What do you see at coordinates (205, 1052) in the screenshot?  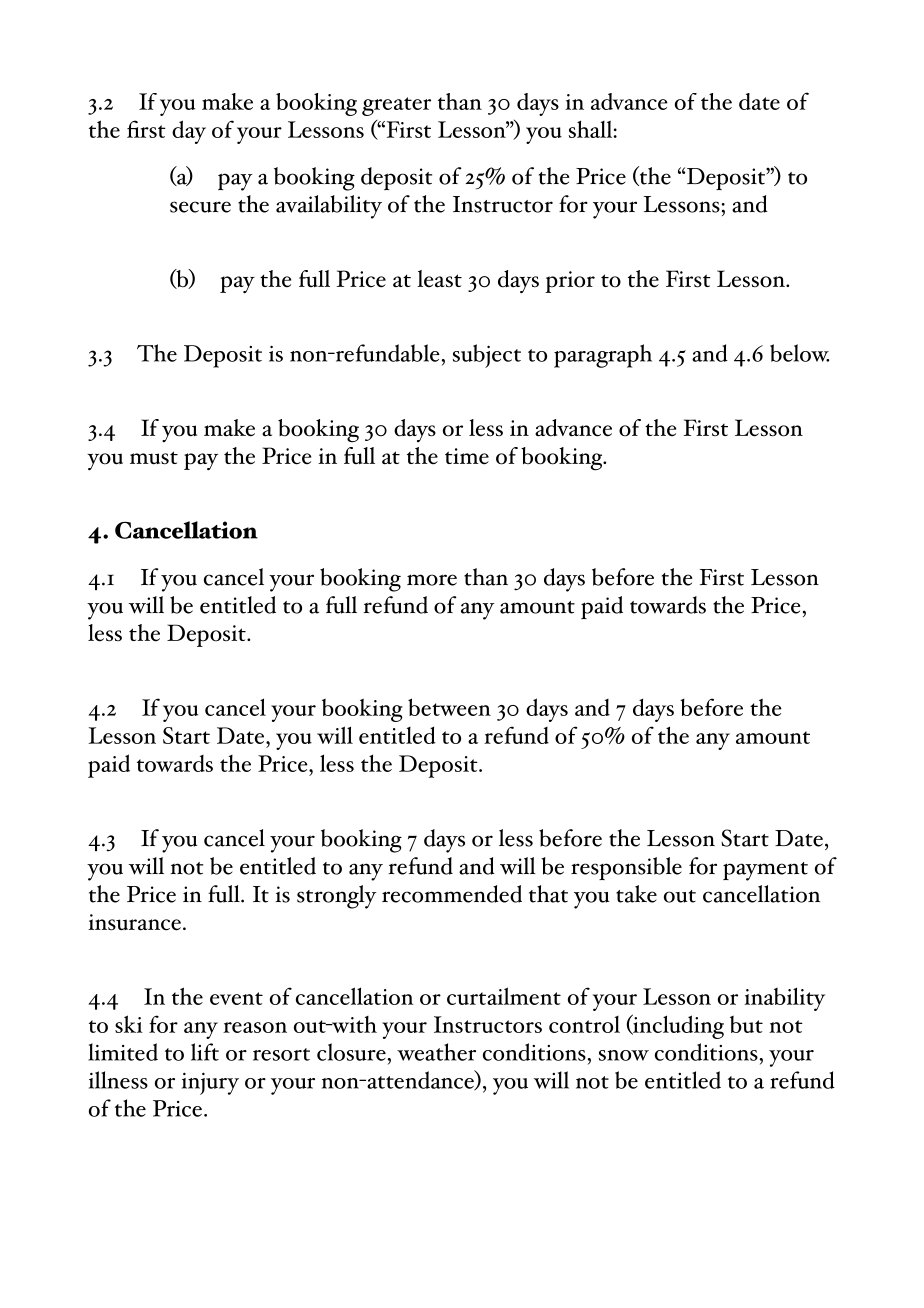 I see `lift` at bounding box center [205, 1052].
